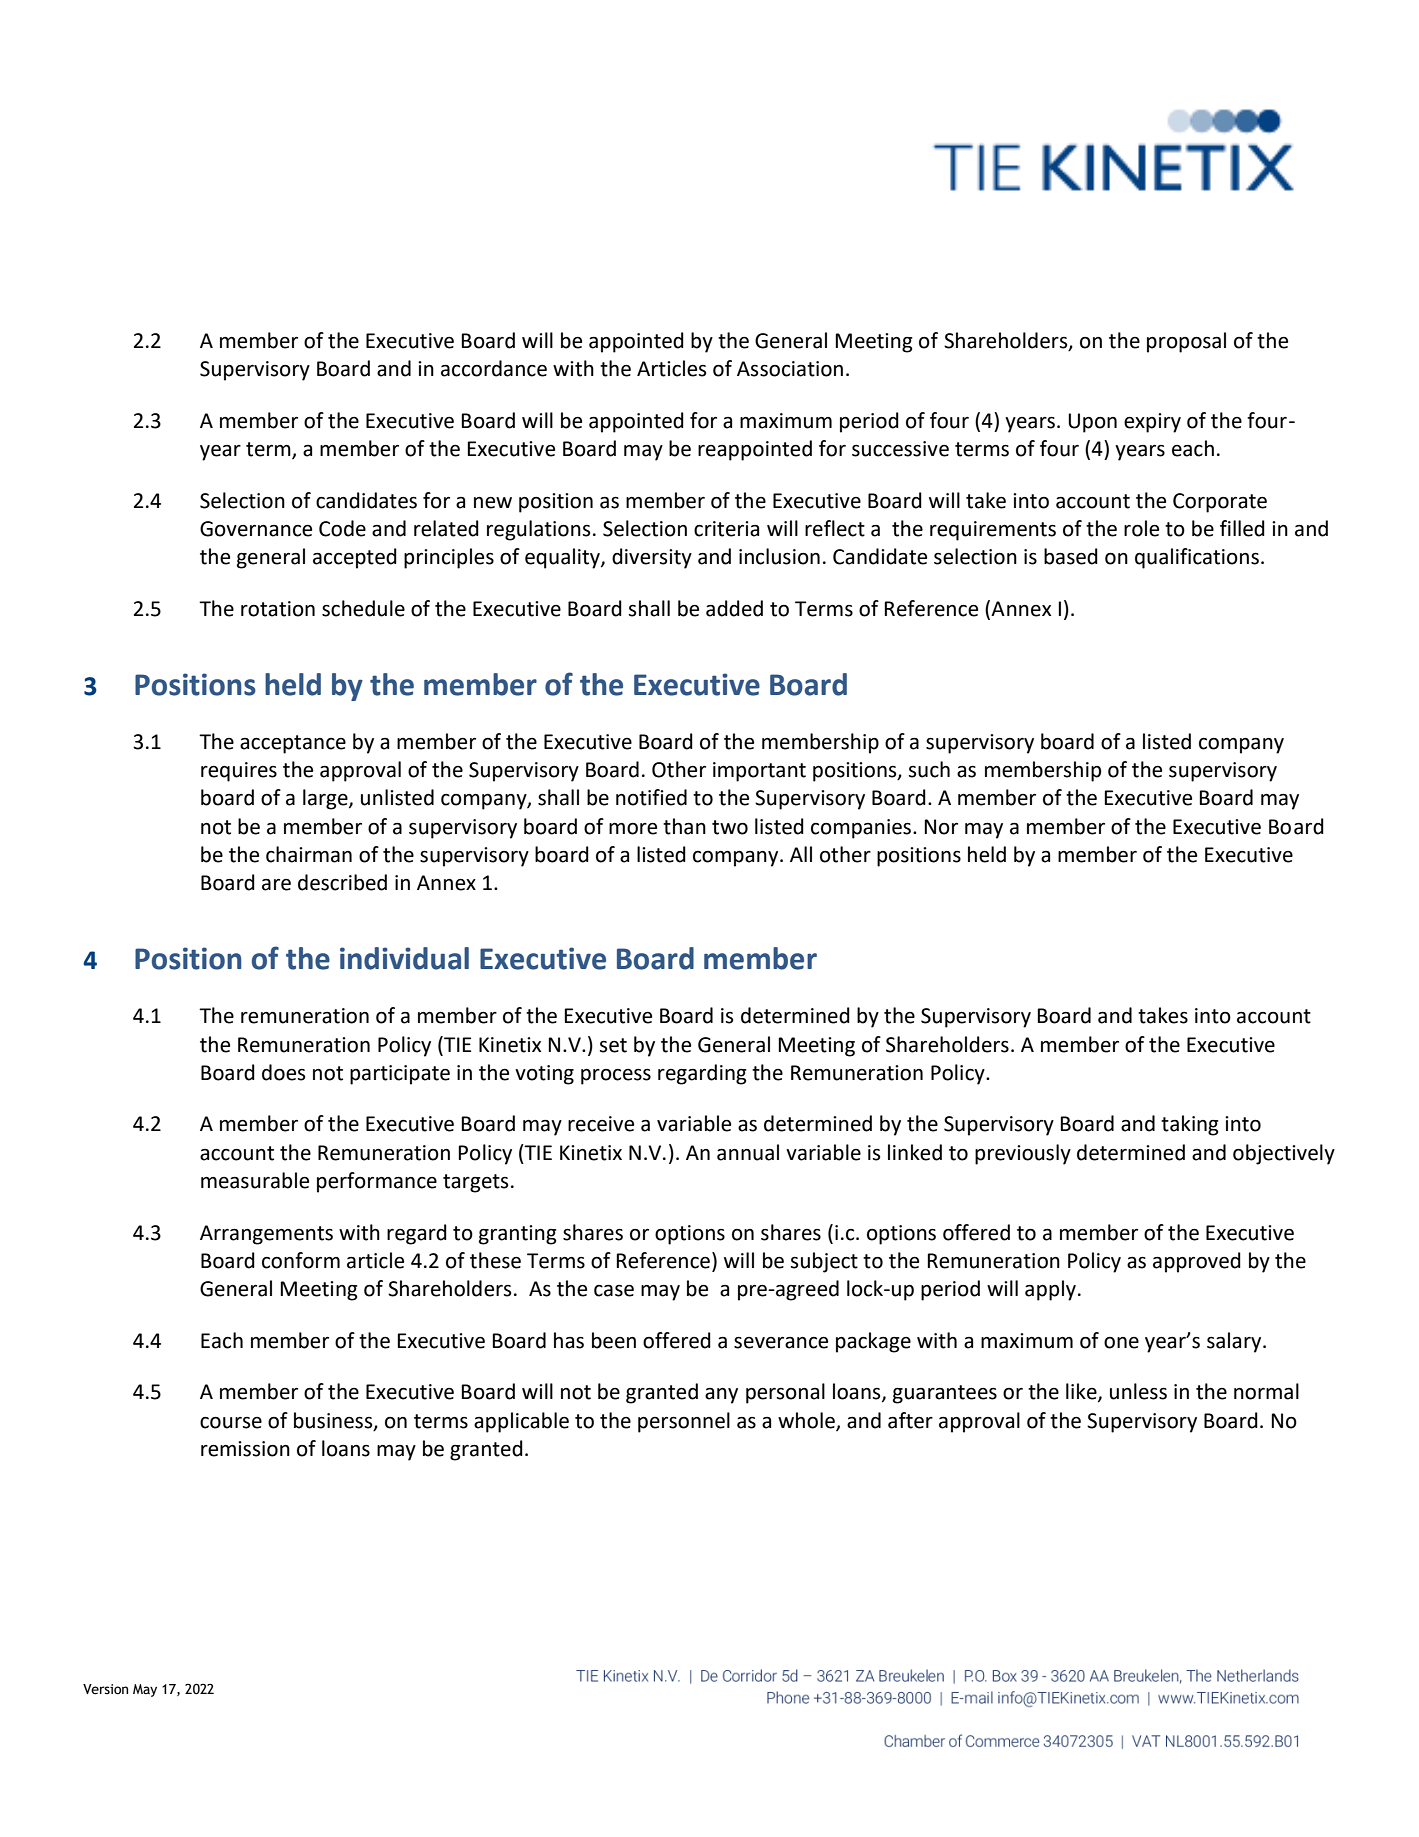 This document has height=1837, width=1419. What do you see at coordinates (105, 1689) in the document?
I see `Version` at bounding box center [105, 1689].
